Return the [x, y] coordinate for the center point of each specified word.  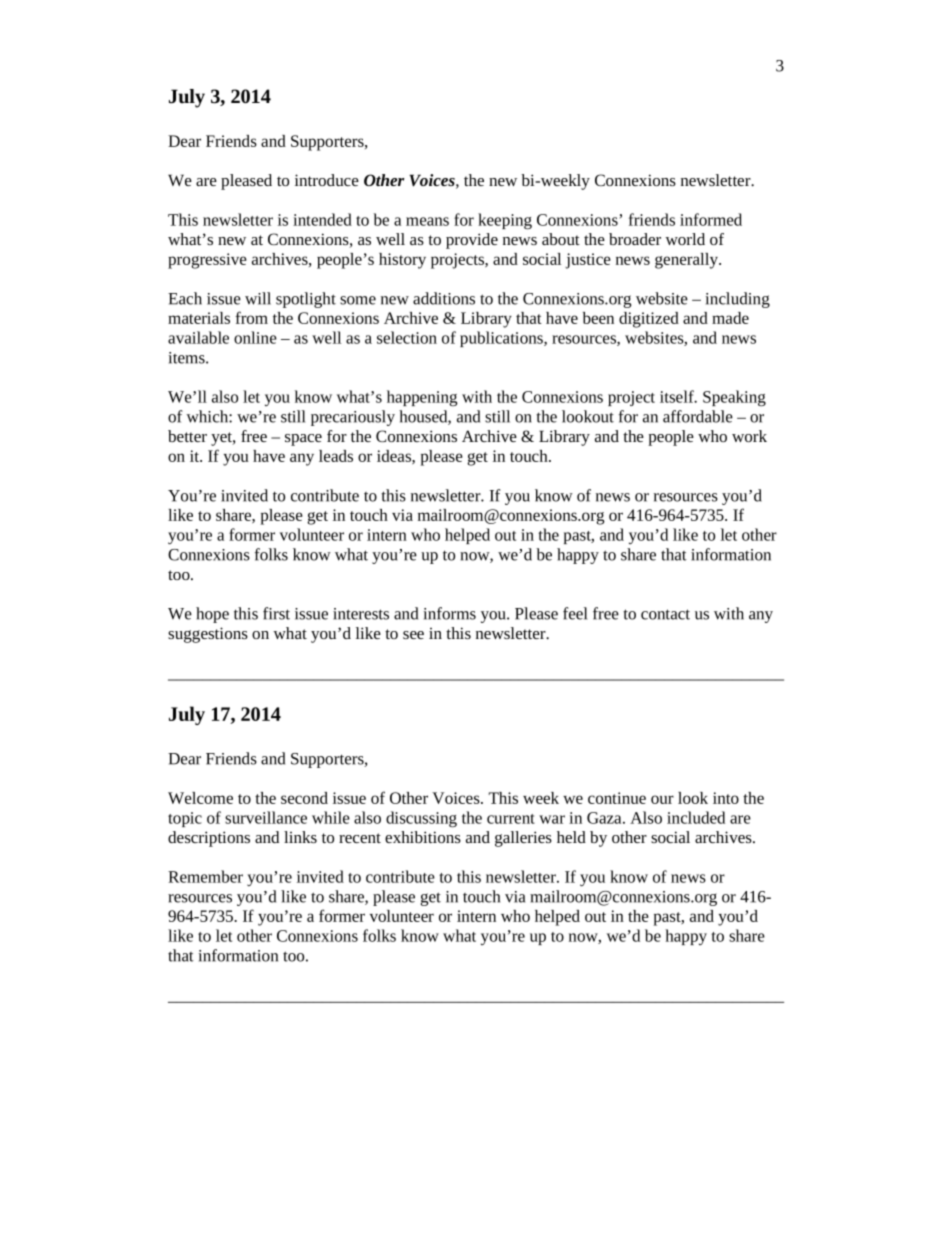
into [726, 798]
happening [422, 398]
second [304, 798]
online [255, 337]
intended [322, 219]
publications [502, 339]
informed [711, 219]
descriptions [209, 839]
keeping [505, 221]
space [303, 440]
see [413, 635]
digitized [649, 320]
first [276, 613]
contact [665, 614]
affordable [698, 416]
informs [450, 613]
